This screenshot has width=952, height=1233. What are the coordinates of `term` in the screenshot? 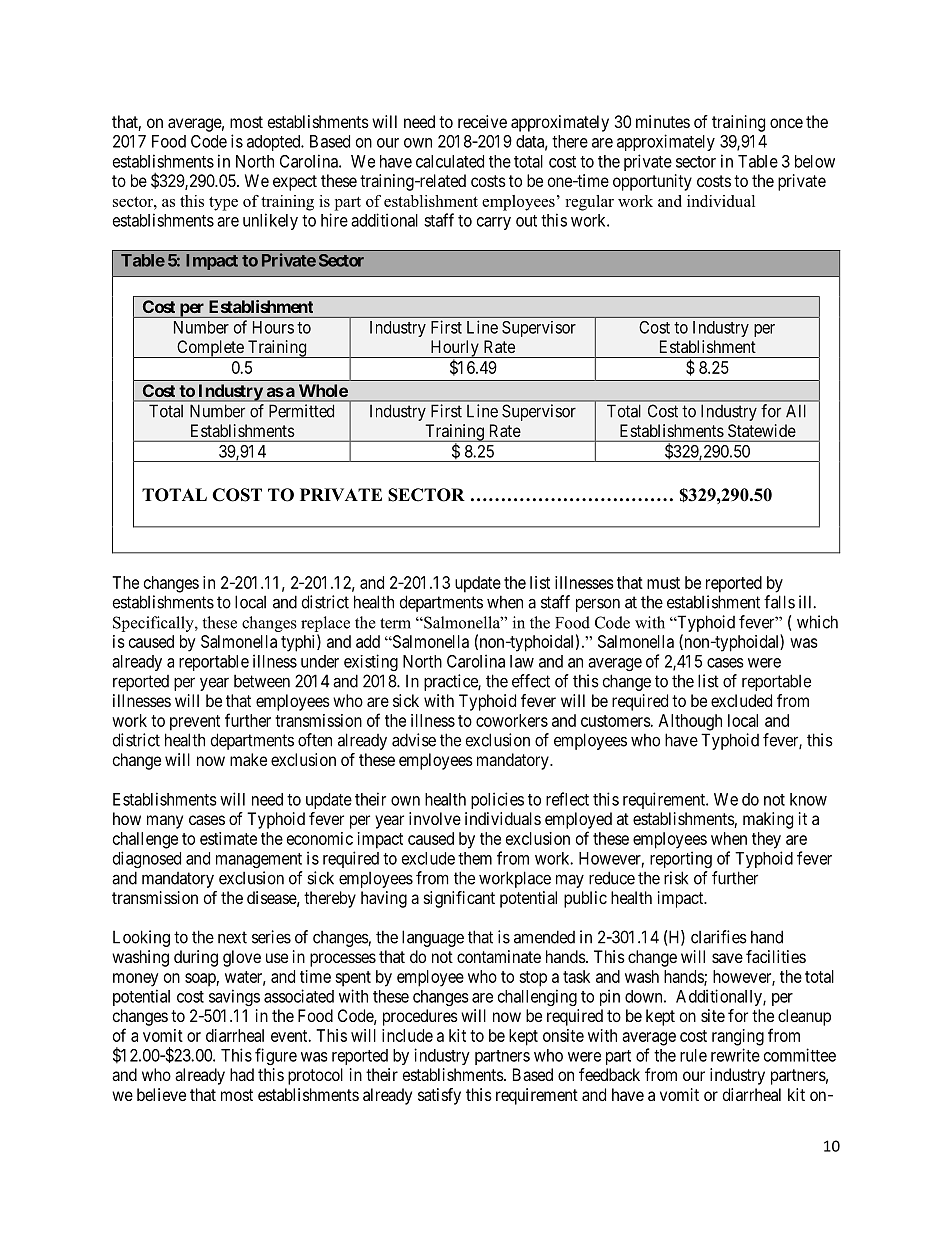 It's located at (395, 623).
